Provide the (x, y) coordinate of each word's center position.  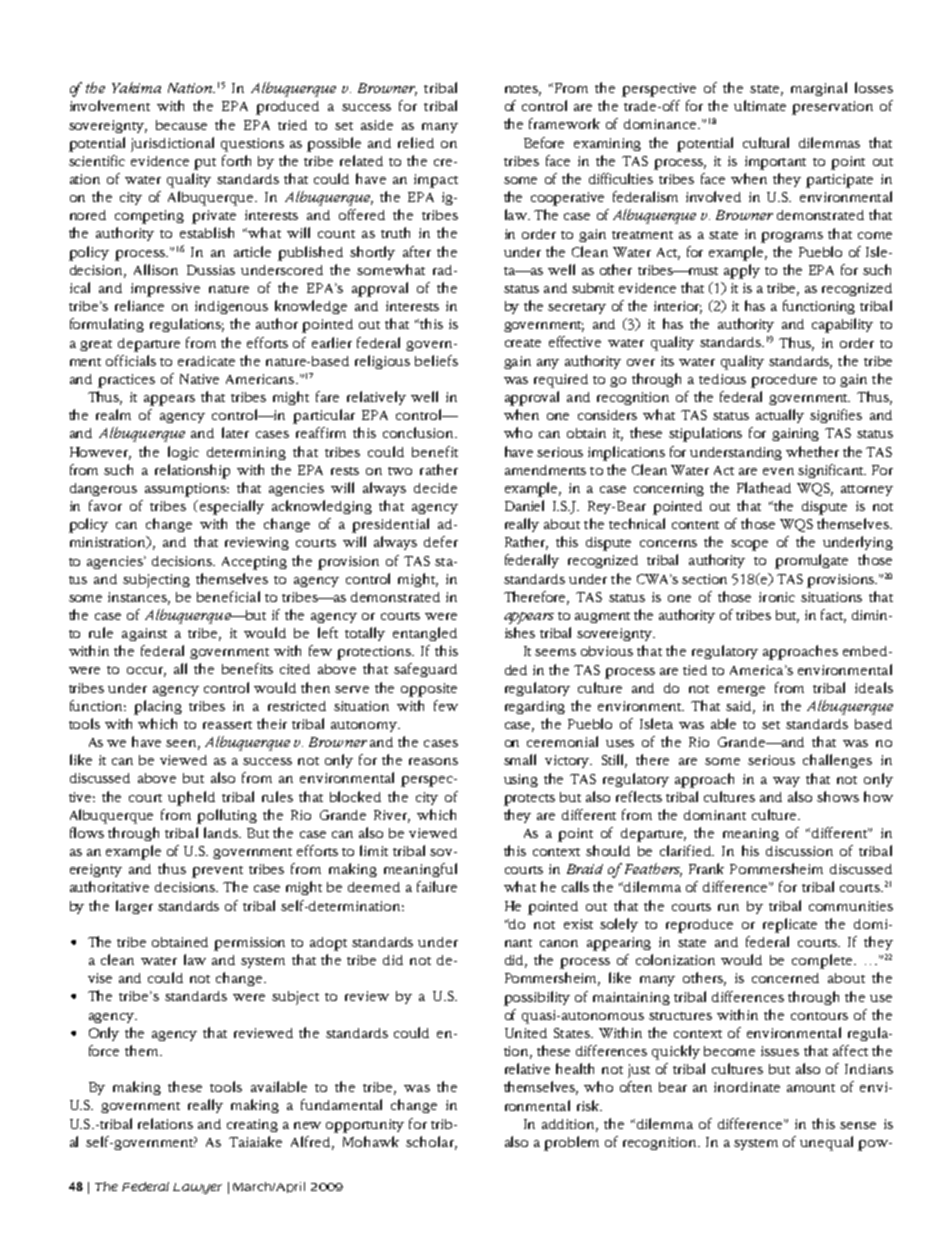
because (181, 125)
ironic (777, 597)
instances (139, 598)
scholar (431, 1142)
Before (544, 142)
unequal (826, 1143)
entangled (425, 634)
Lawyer (197, 1188)
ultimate (760, 105)
